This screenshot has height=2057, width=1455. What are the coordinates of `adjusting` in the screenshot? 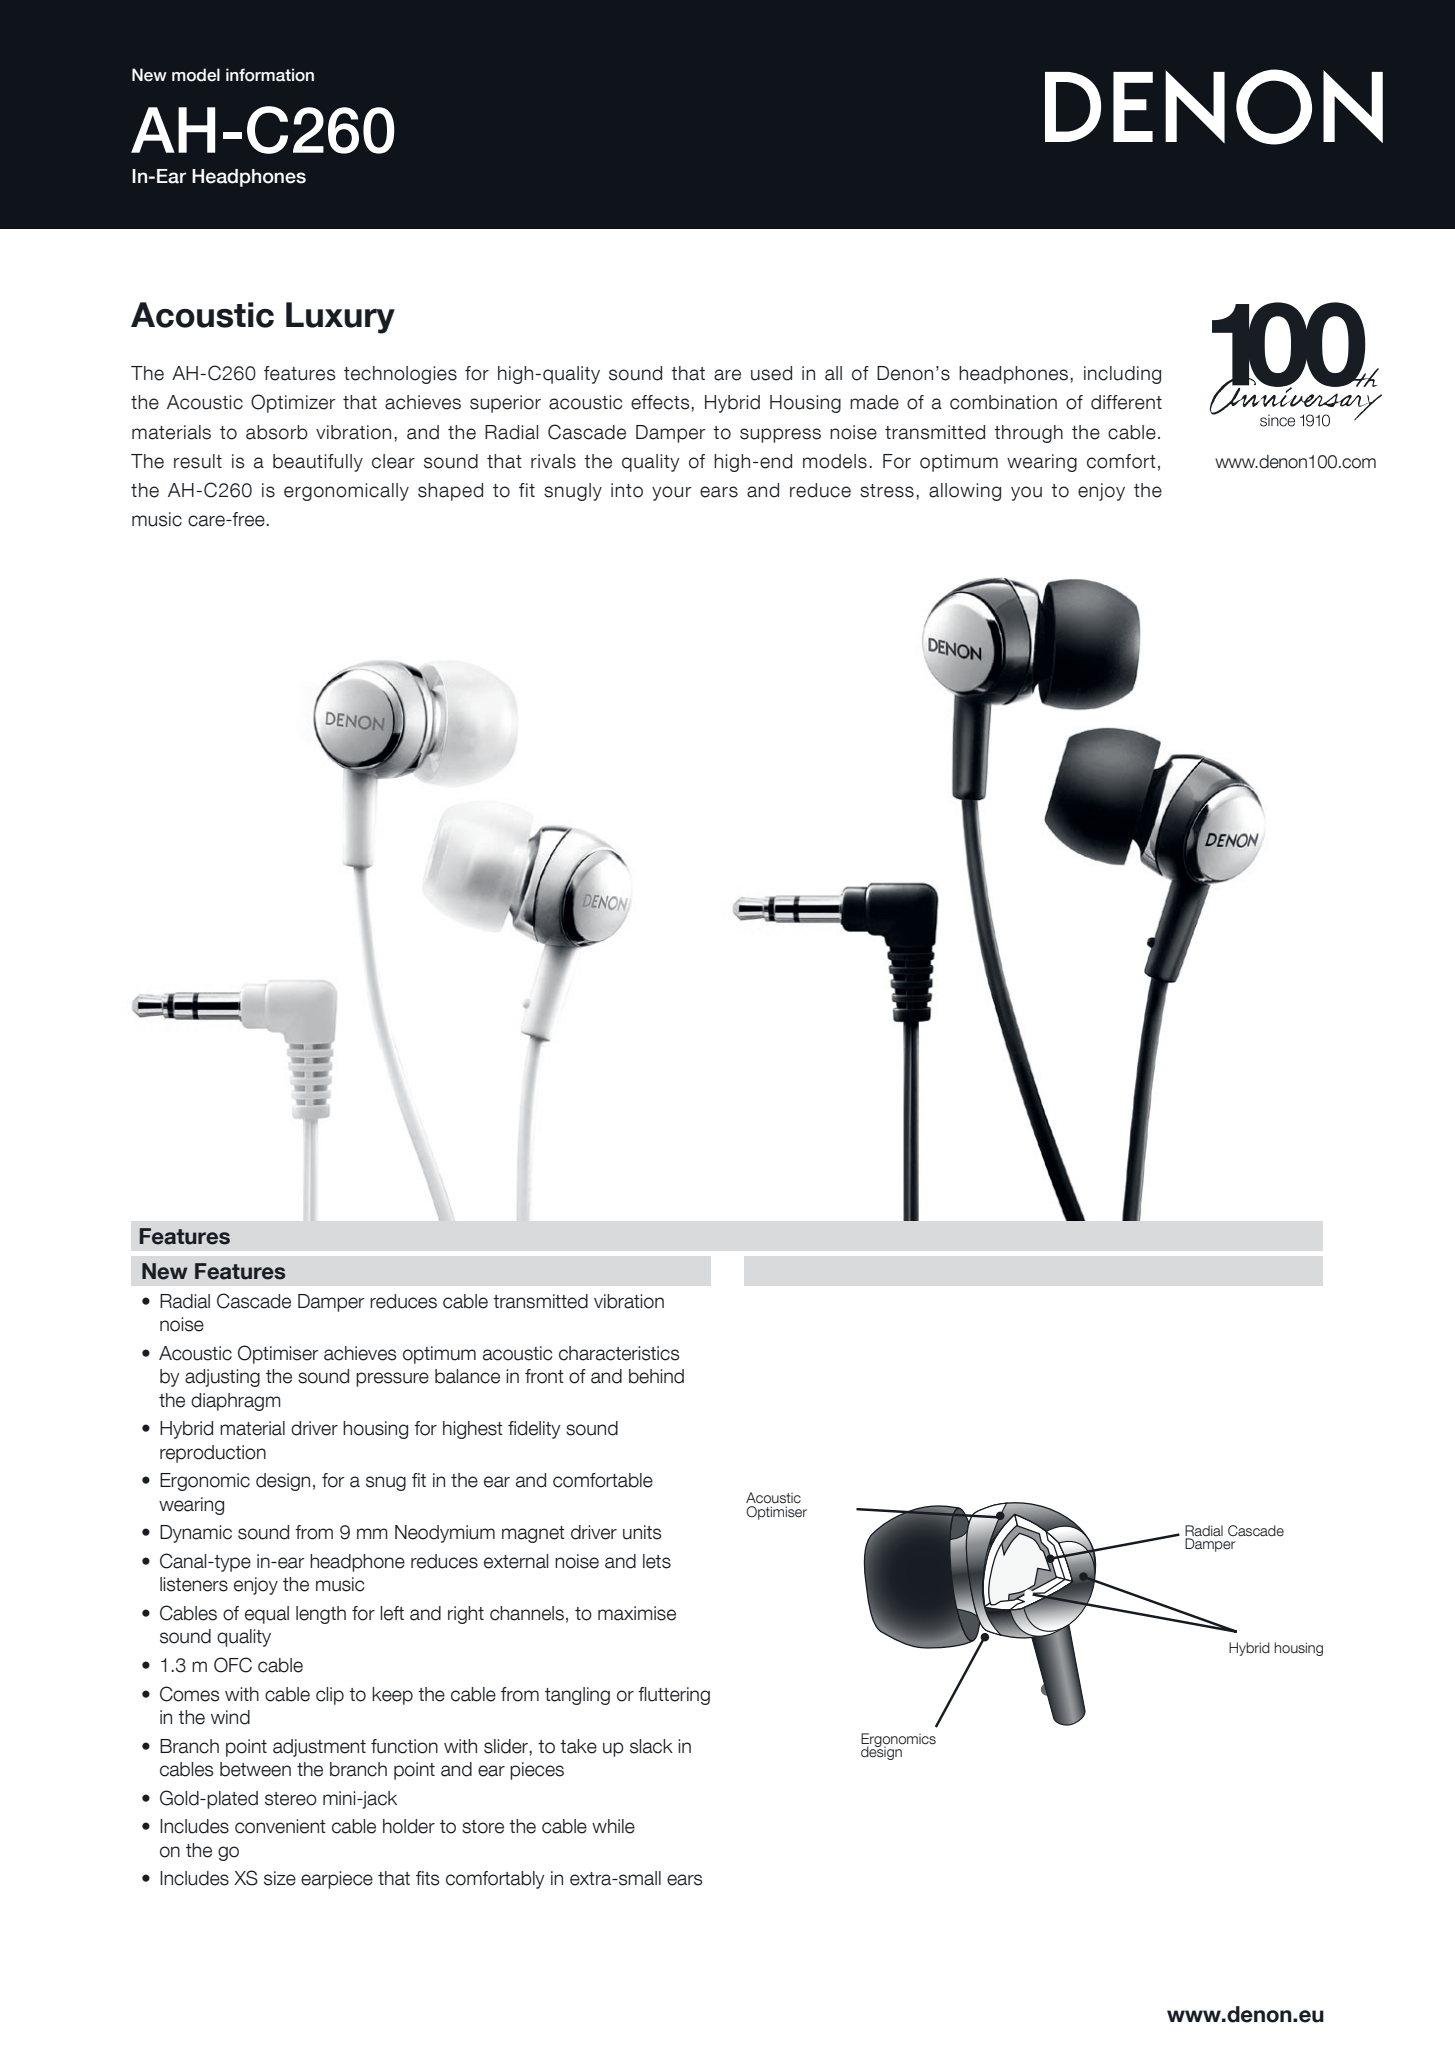 It's located at (222, 1378).
